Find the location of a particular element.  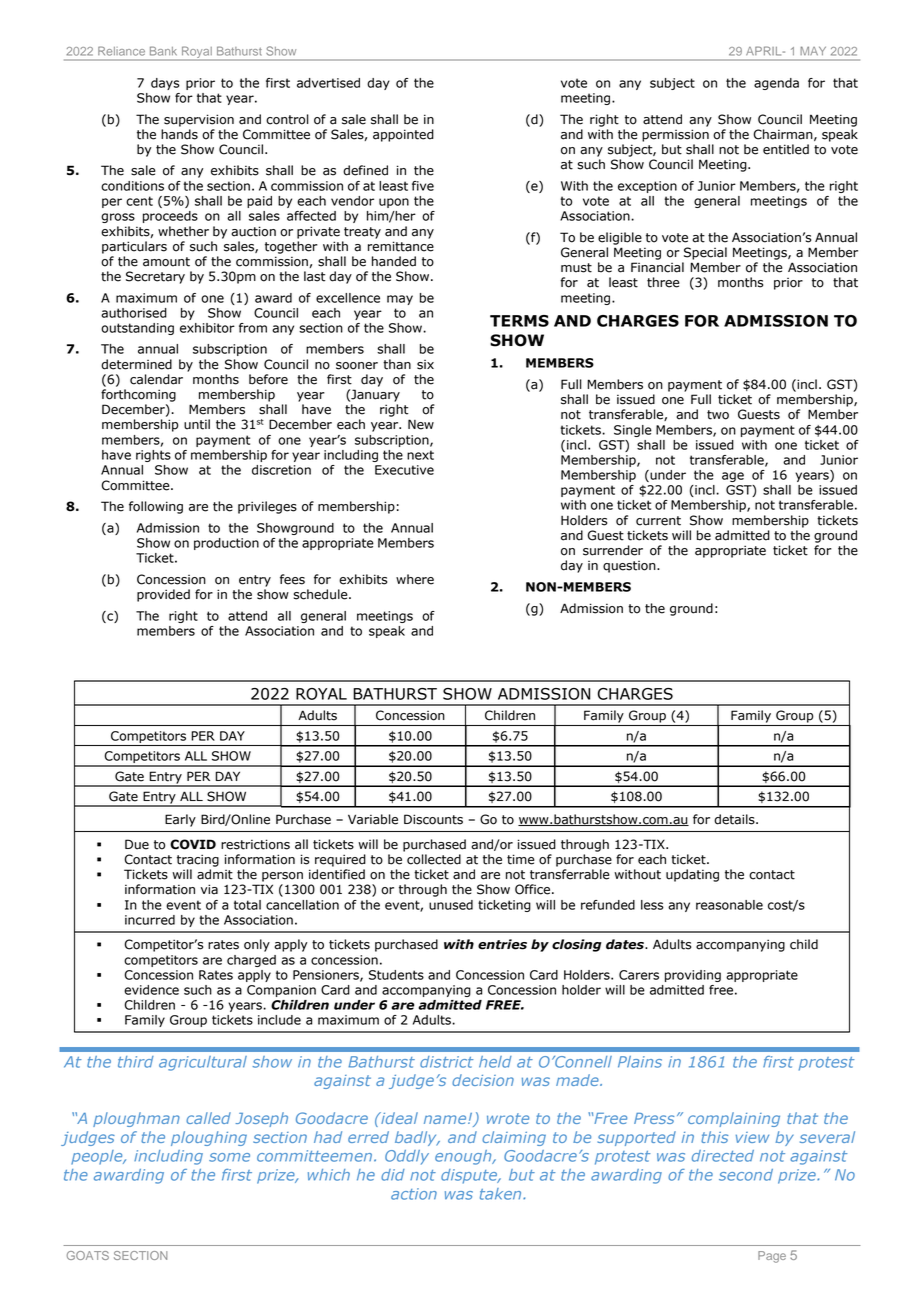

appointed is located at coordinates (403, 135).
